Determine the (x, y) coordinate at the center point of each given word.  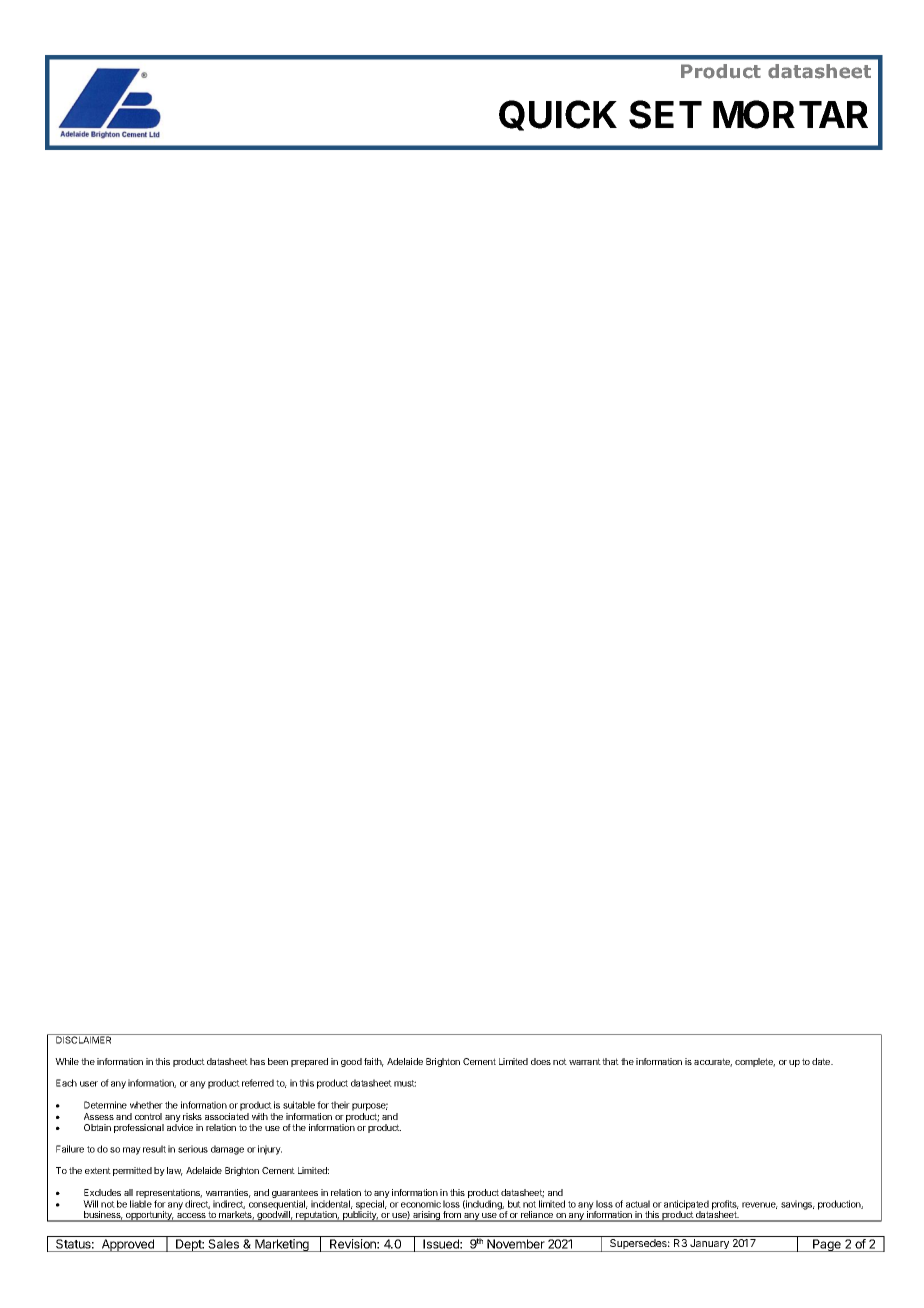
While (67, 1061)
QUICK (558, 115)
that (610, 1061)
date (822, 1061)
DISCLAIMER (84, 1039)
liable (141, 1204)
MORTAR (790, 114)
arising (426, 1216)
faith (374, 1062)
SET (665, 114)
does (541, 1061)
